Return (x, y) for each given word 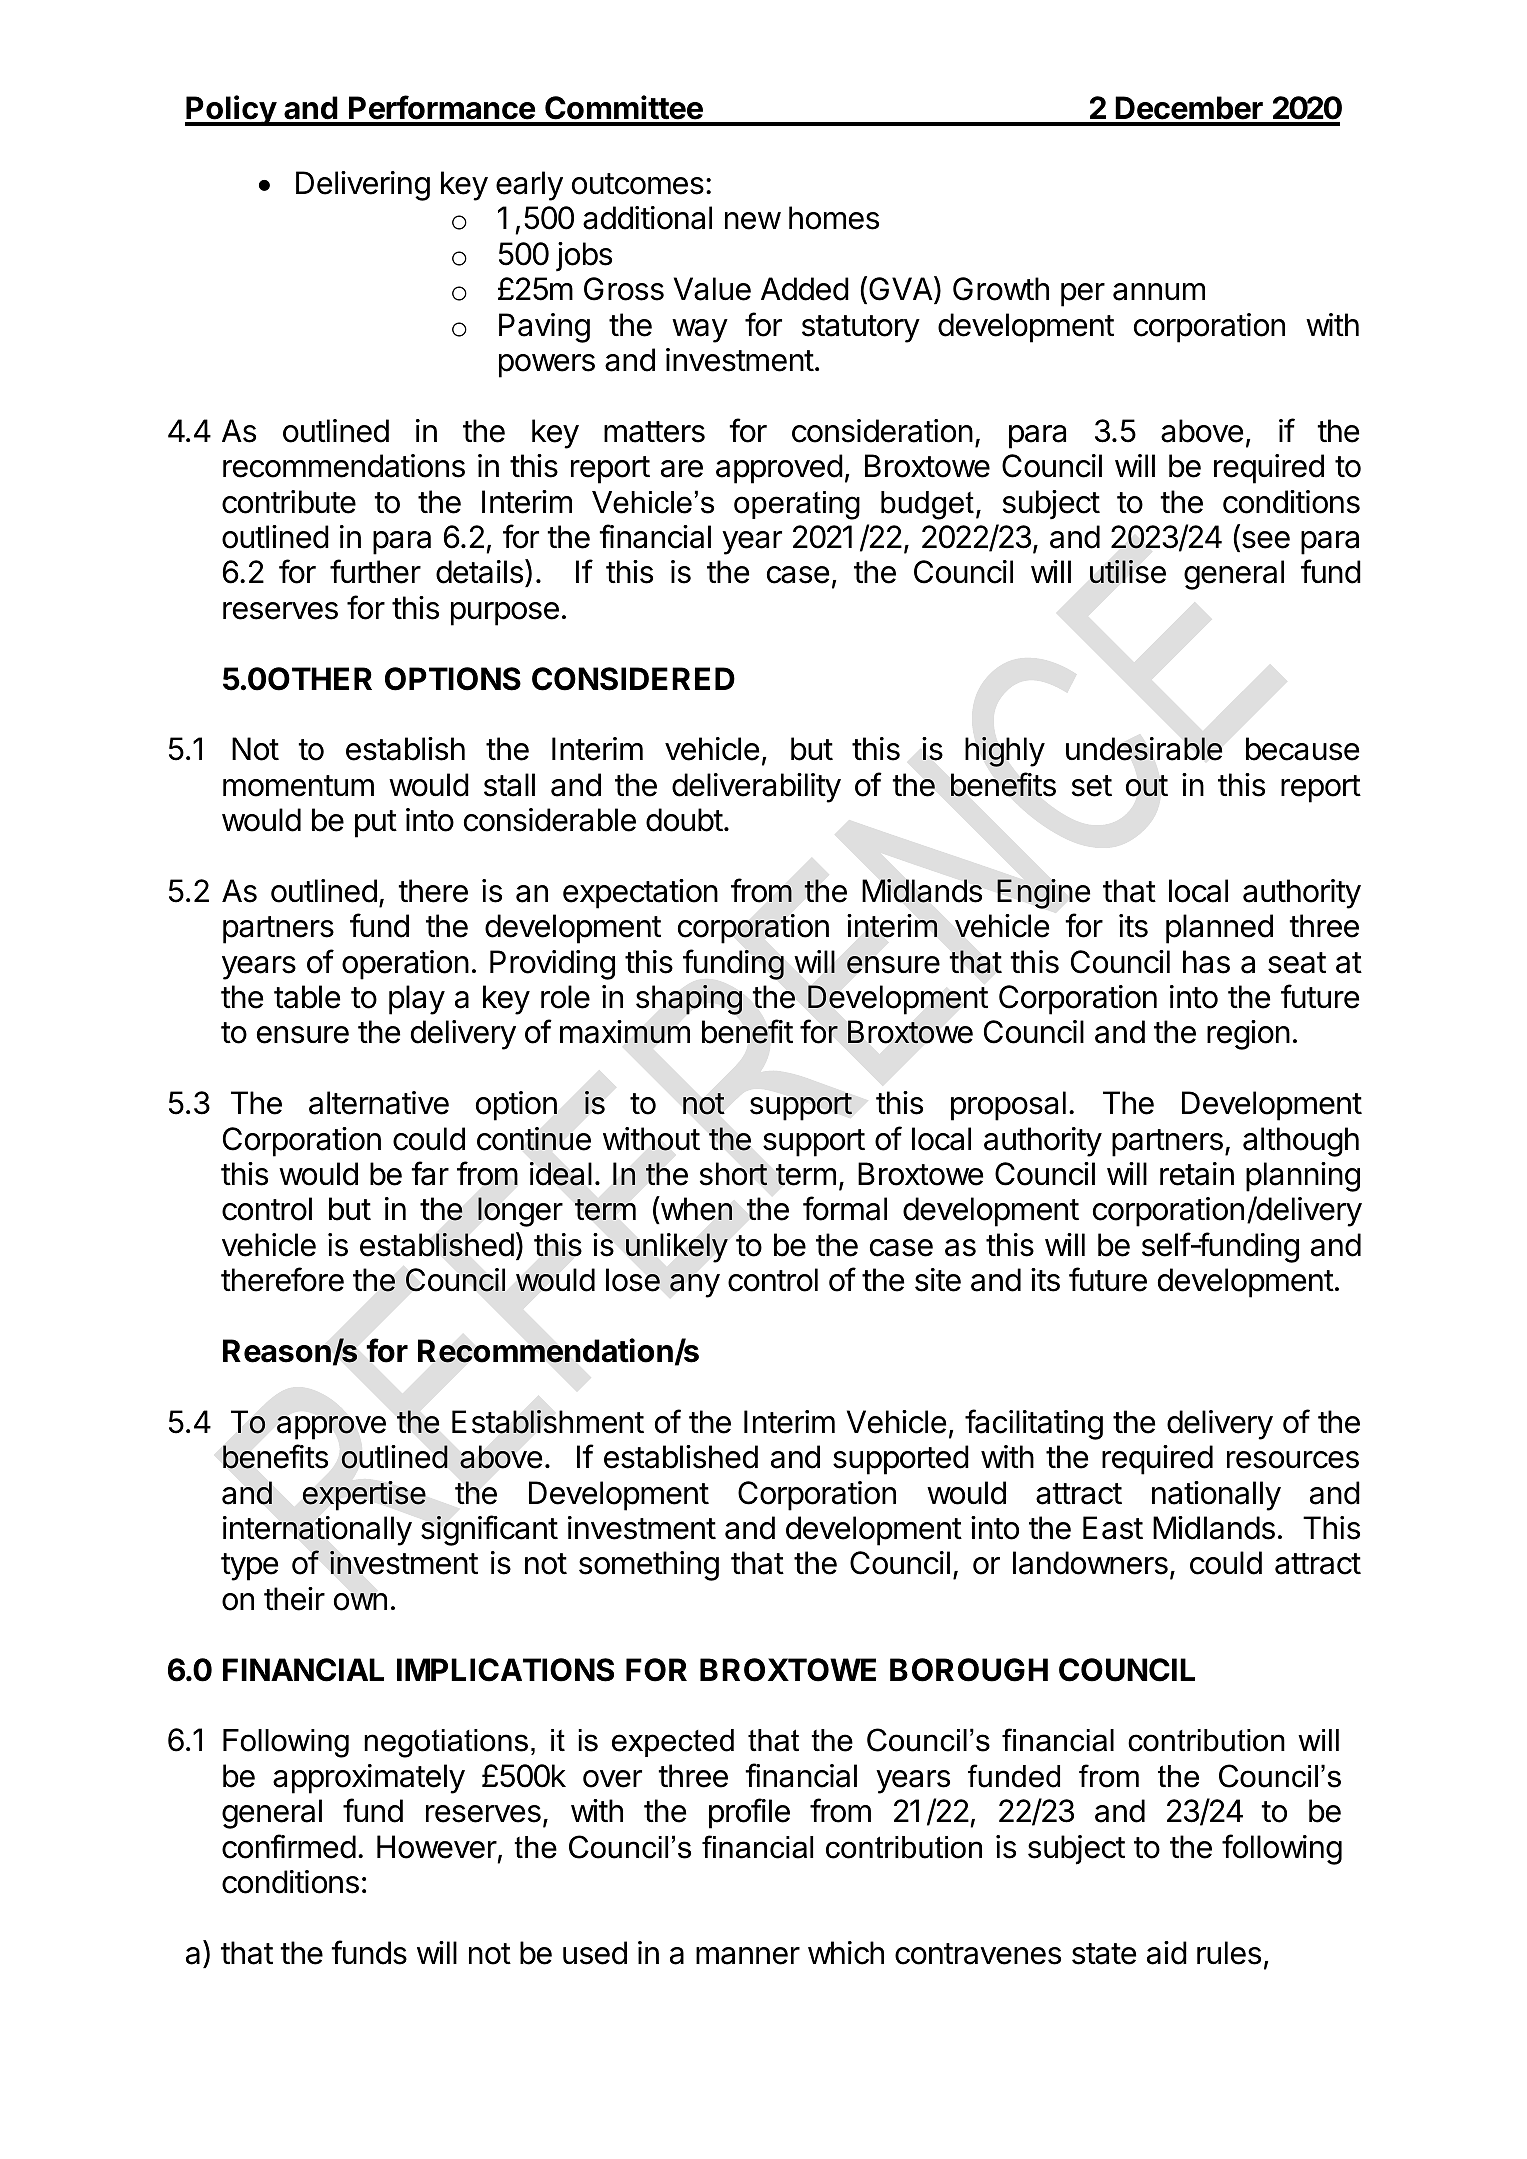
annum (1159, 292)
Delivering (363, 186)
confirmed (289, 1846)
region (1248, 1035)
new (753, 221)
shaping (689, 1000)
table (307, 997)
